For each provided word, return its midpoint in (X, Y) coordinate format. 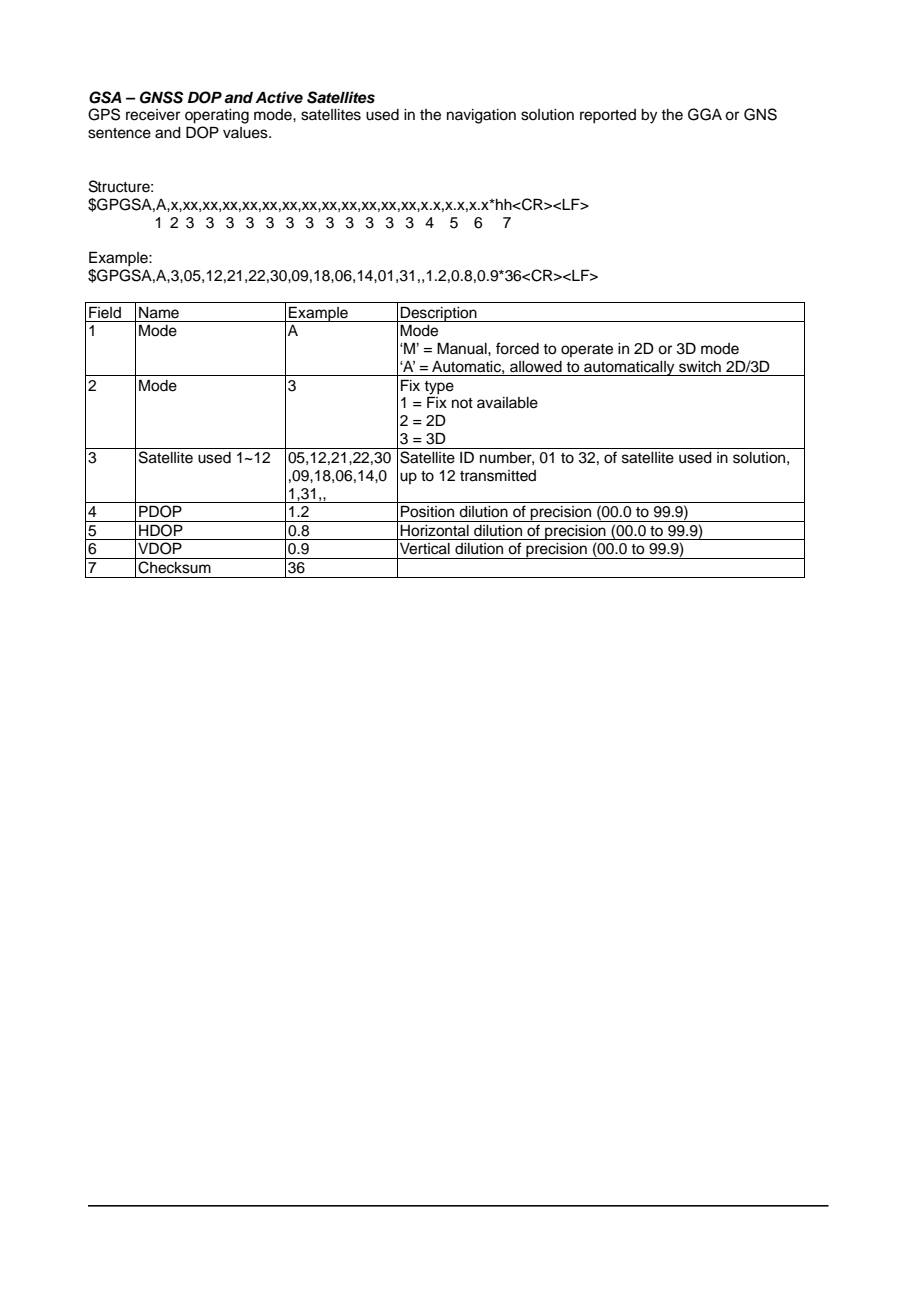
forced (517, 348)
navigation (481, 116)
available (507, 403)
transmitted (498, 476)
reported (608, 116)
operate (587, 350)
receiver (153, 115)
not (462, 403)
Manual (463, 348)
